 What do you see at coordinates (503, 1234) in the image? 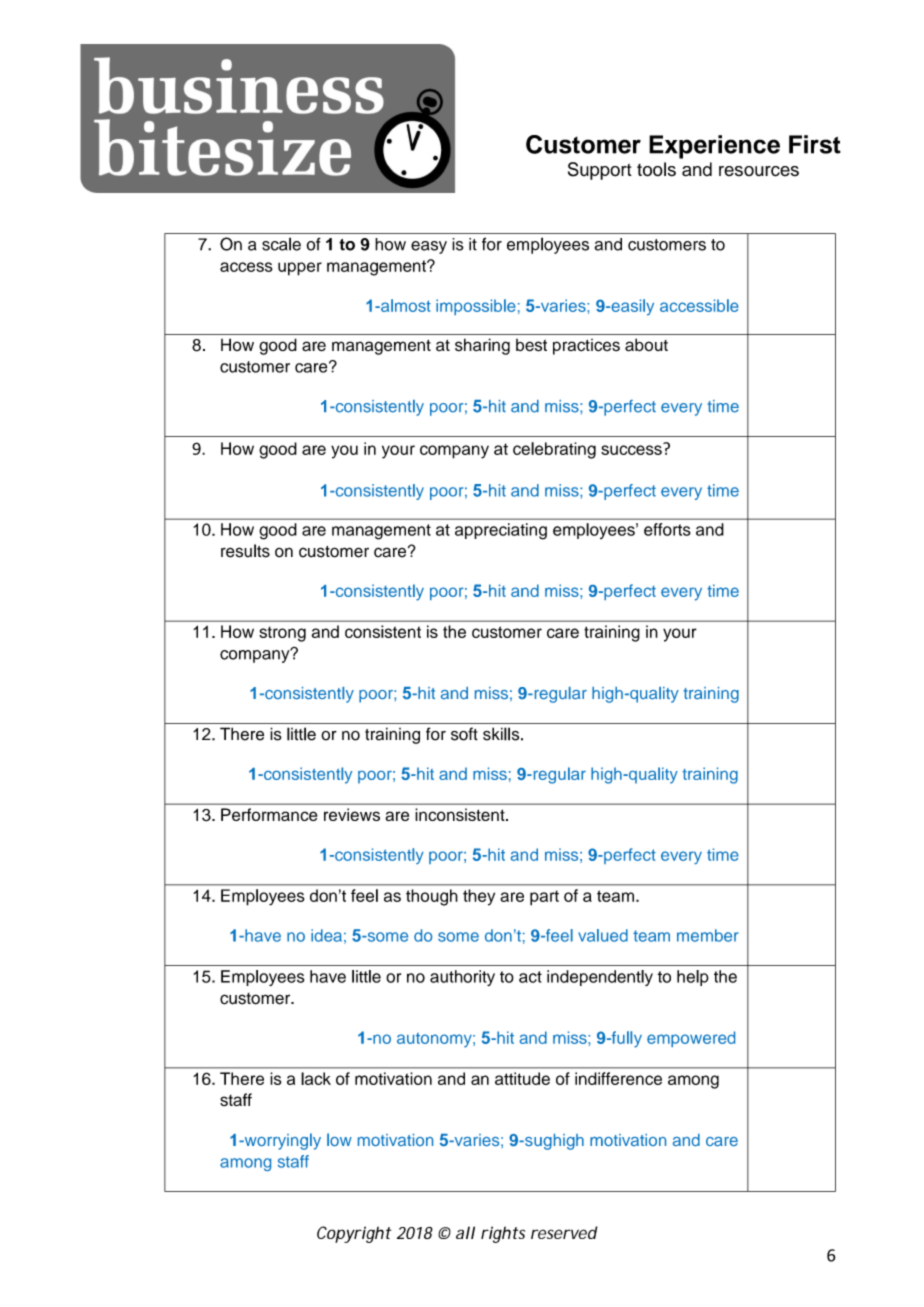
I see `rights` at bounding box center [503, 1234].
